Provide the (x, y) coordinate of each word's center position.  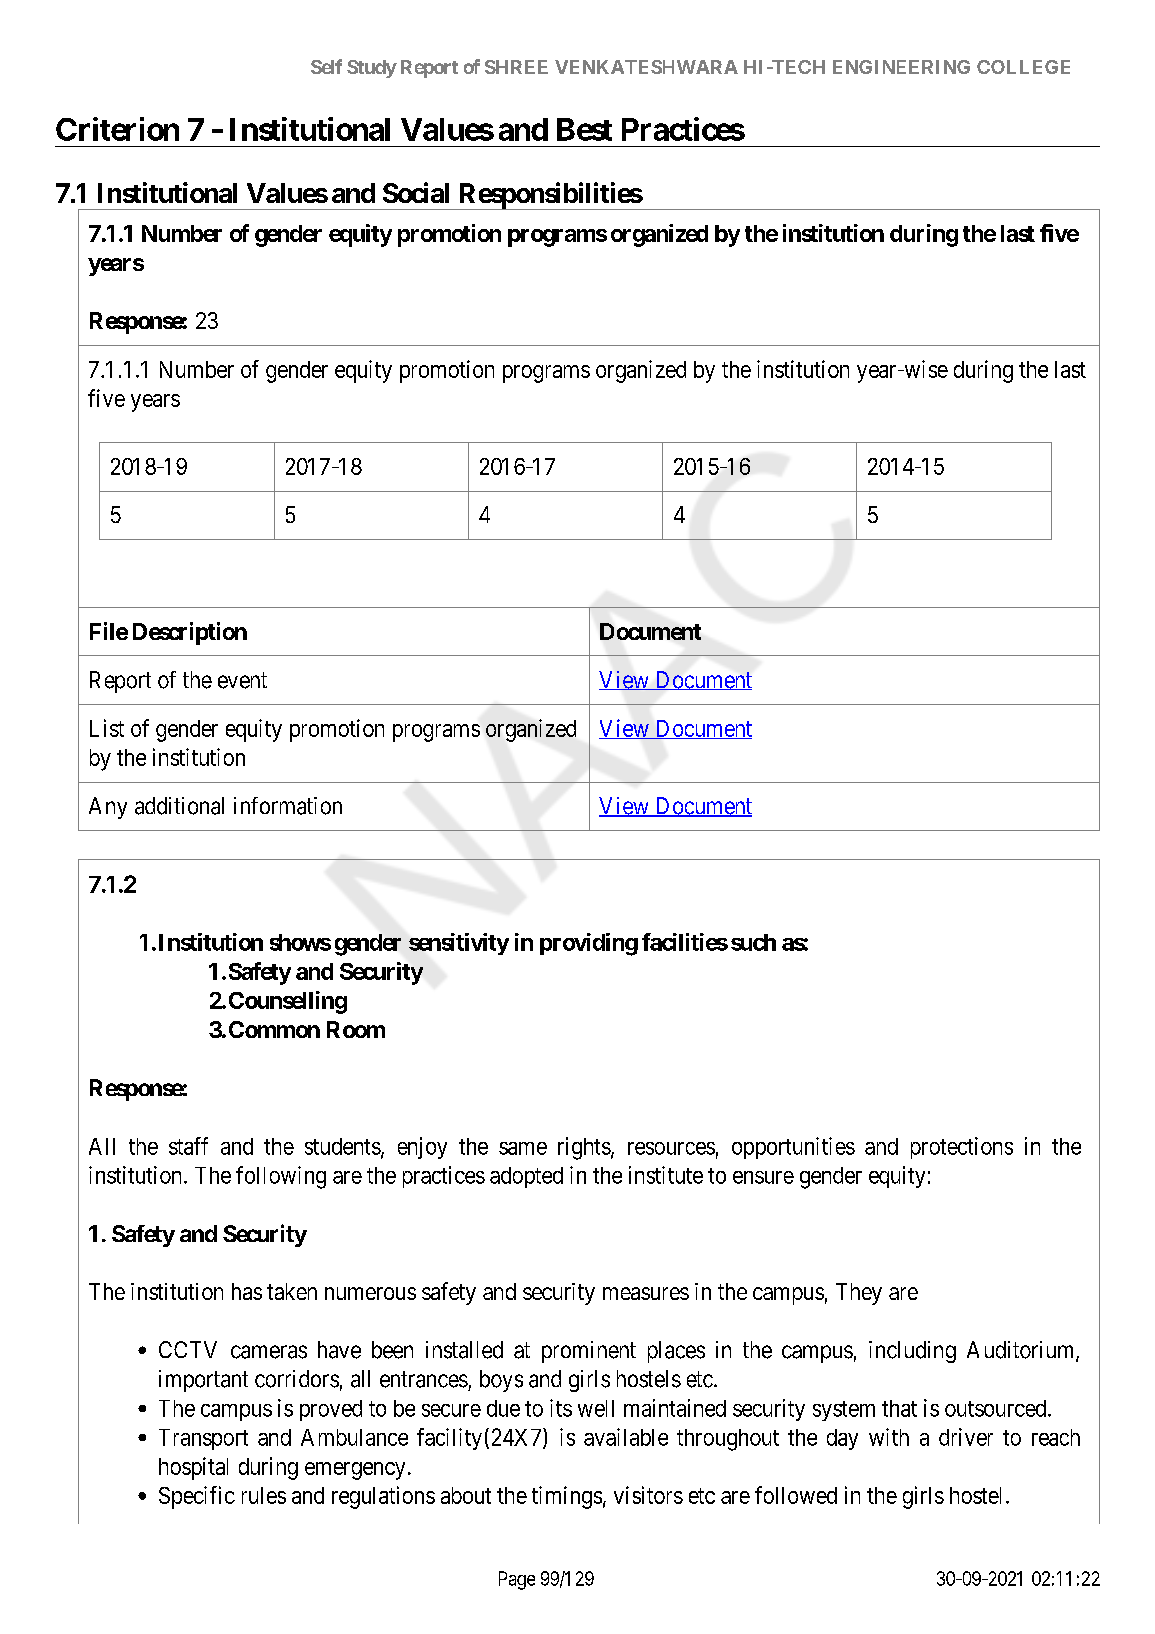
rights (584, 1148)
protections (962, 1148)
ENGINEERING (901, 67)
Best (584, 129)
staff (188, 1146)
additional (179, 806)
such (753, 942)
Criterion (117, 129)
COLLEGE (1023, 67)
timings (567, 1497)
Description (190, 633)
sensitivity (459, 944)
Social (416, 192)
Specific (197, 1497)
